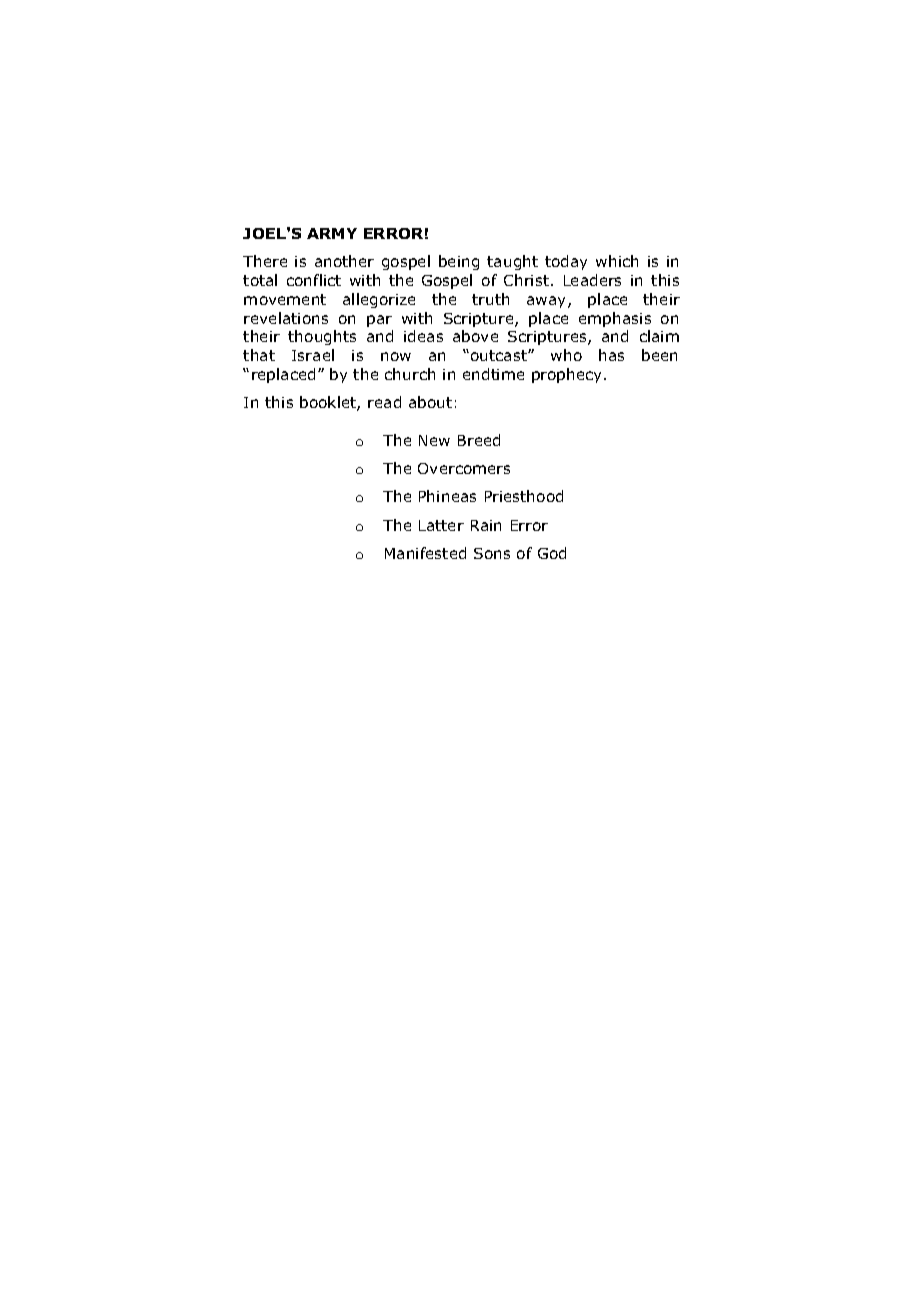 This screenshot has height=1308, width=924. What do you see at coordinates (425, 553) in the screenshot?
I see `Manifested` at bounding box center [425, 553].
